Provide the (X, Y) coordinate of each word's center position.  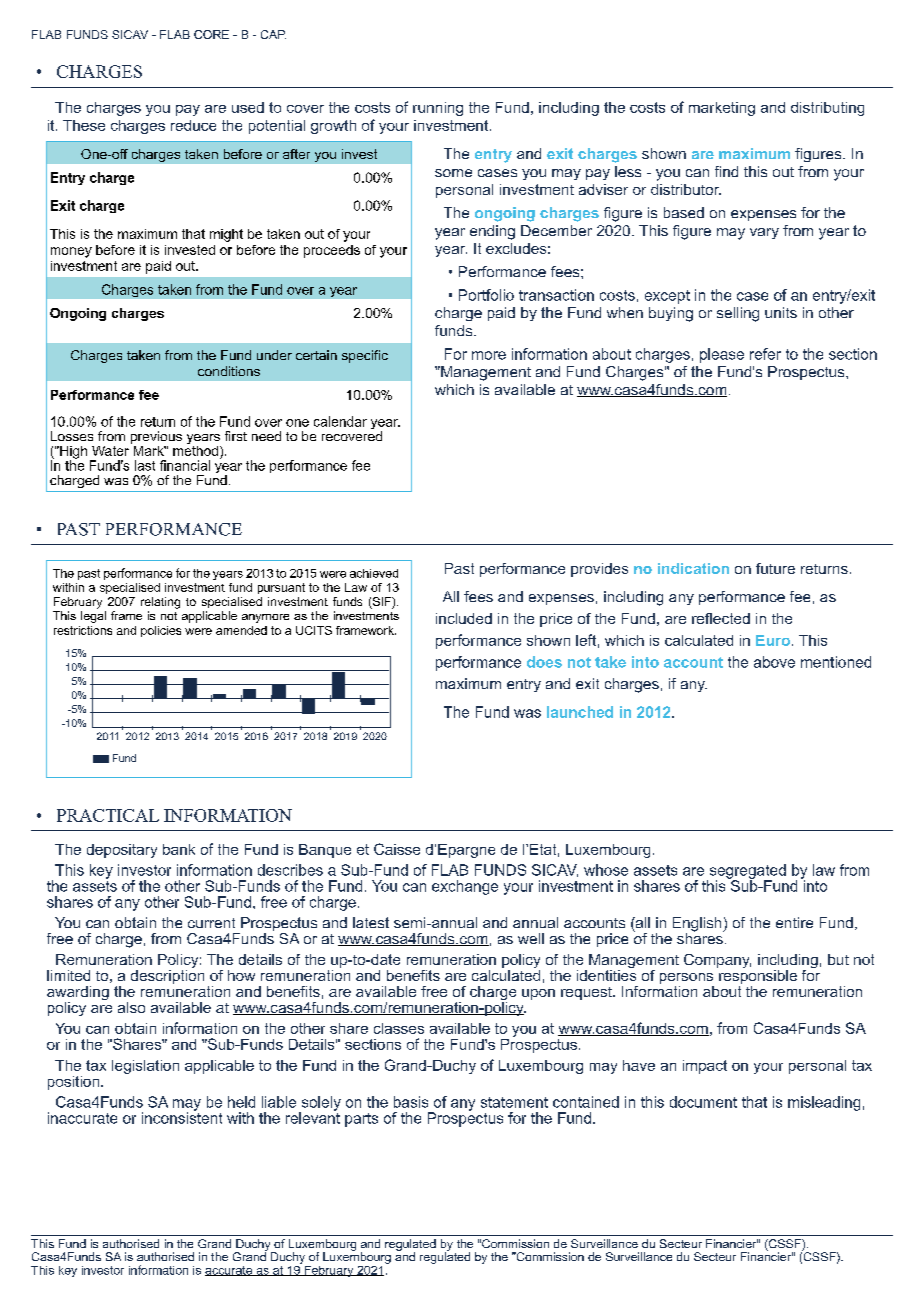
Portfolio (486, 295)
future (775, 568)
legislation (145, 1067)
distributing (827, 109)
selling (738, 314)
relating (160, 603)
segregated (746, 872)
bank (179, 849)
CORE (211, 34)
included (464, 618)
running (438, 109)
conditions (229, 371)
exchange (465, 887)
